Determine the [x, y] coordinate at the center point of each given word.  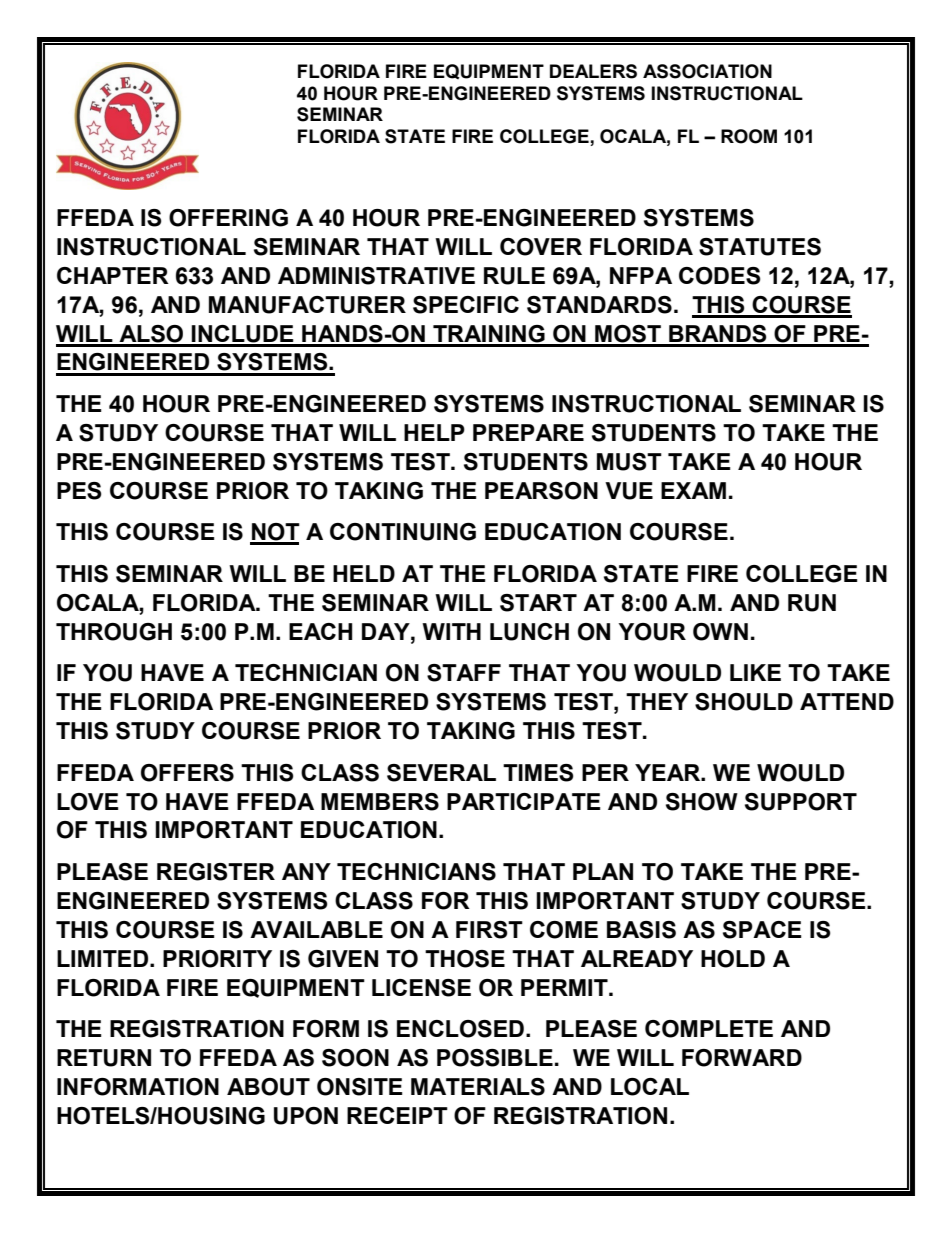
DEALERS [593, 71]
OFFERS [187, 773]
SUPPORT [801, 802]
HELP [434, 432]
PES [79, 491]
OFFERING [228, 218]
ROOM [749, 136]
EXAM [693, 490]
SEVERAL [441, 773]
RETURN [104, 1058]
